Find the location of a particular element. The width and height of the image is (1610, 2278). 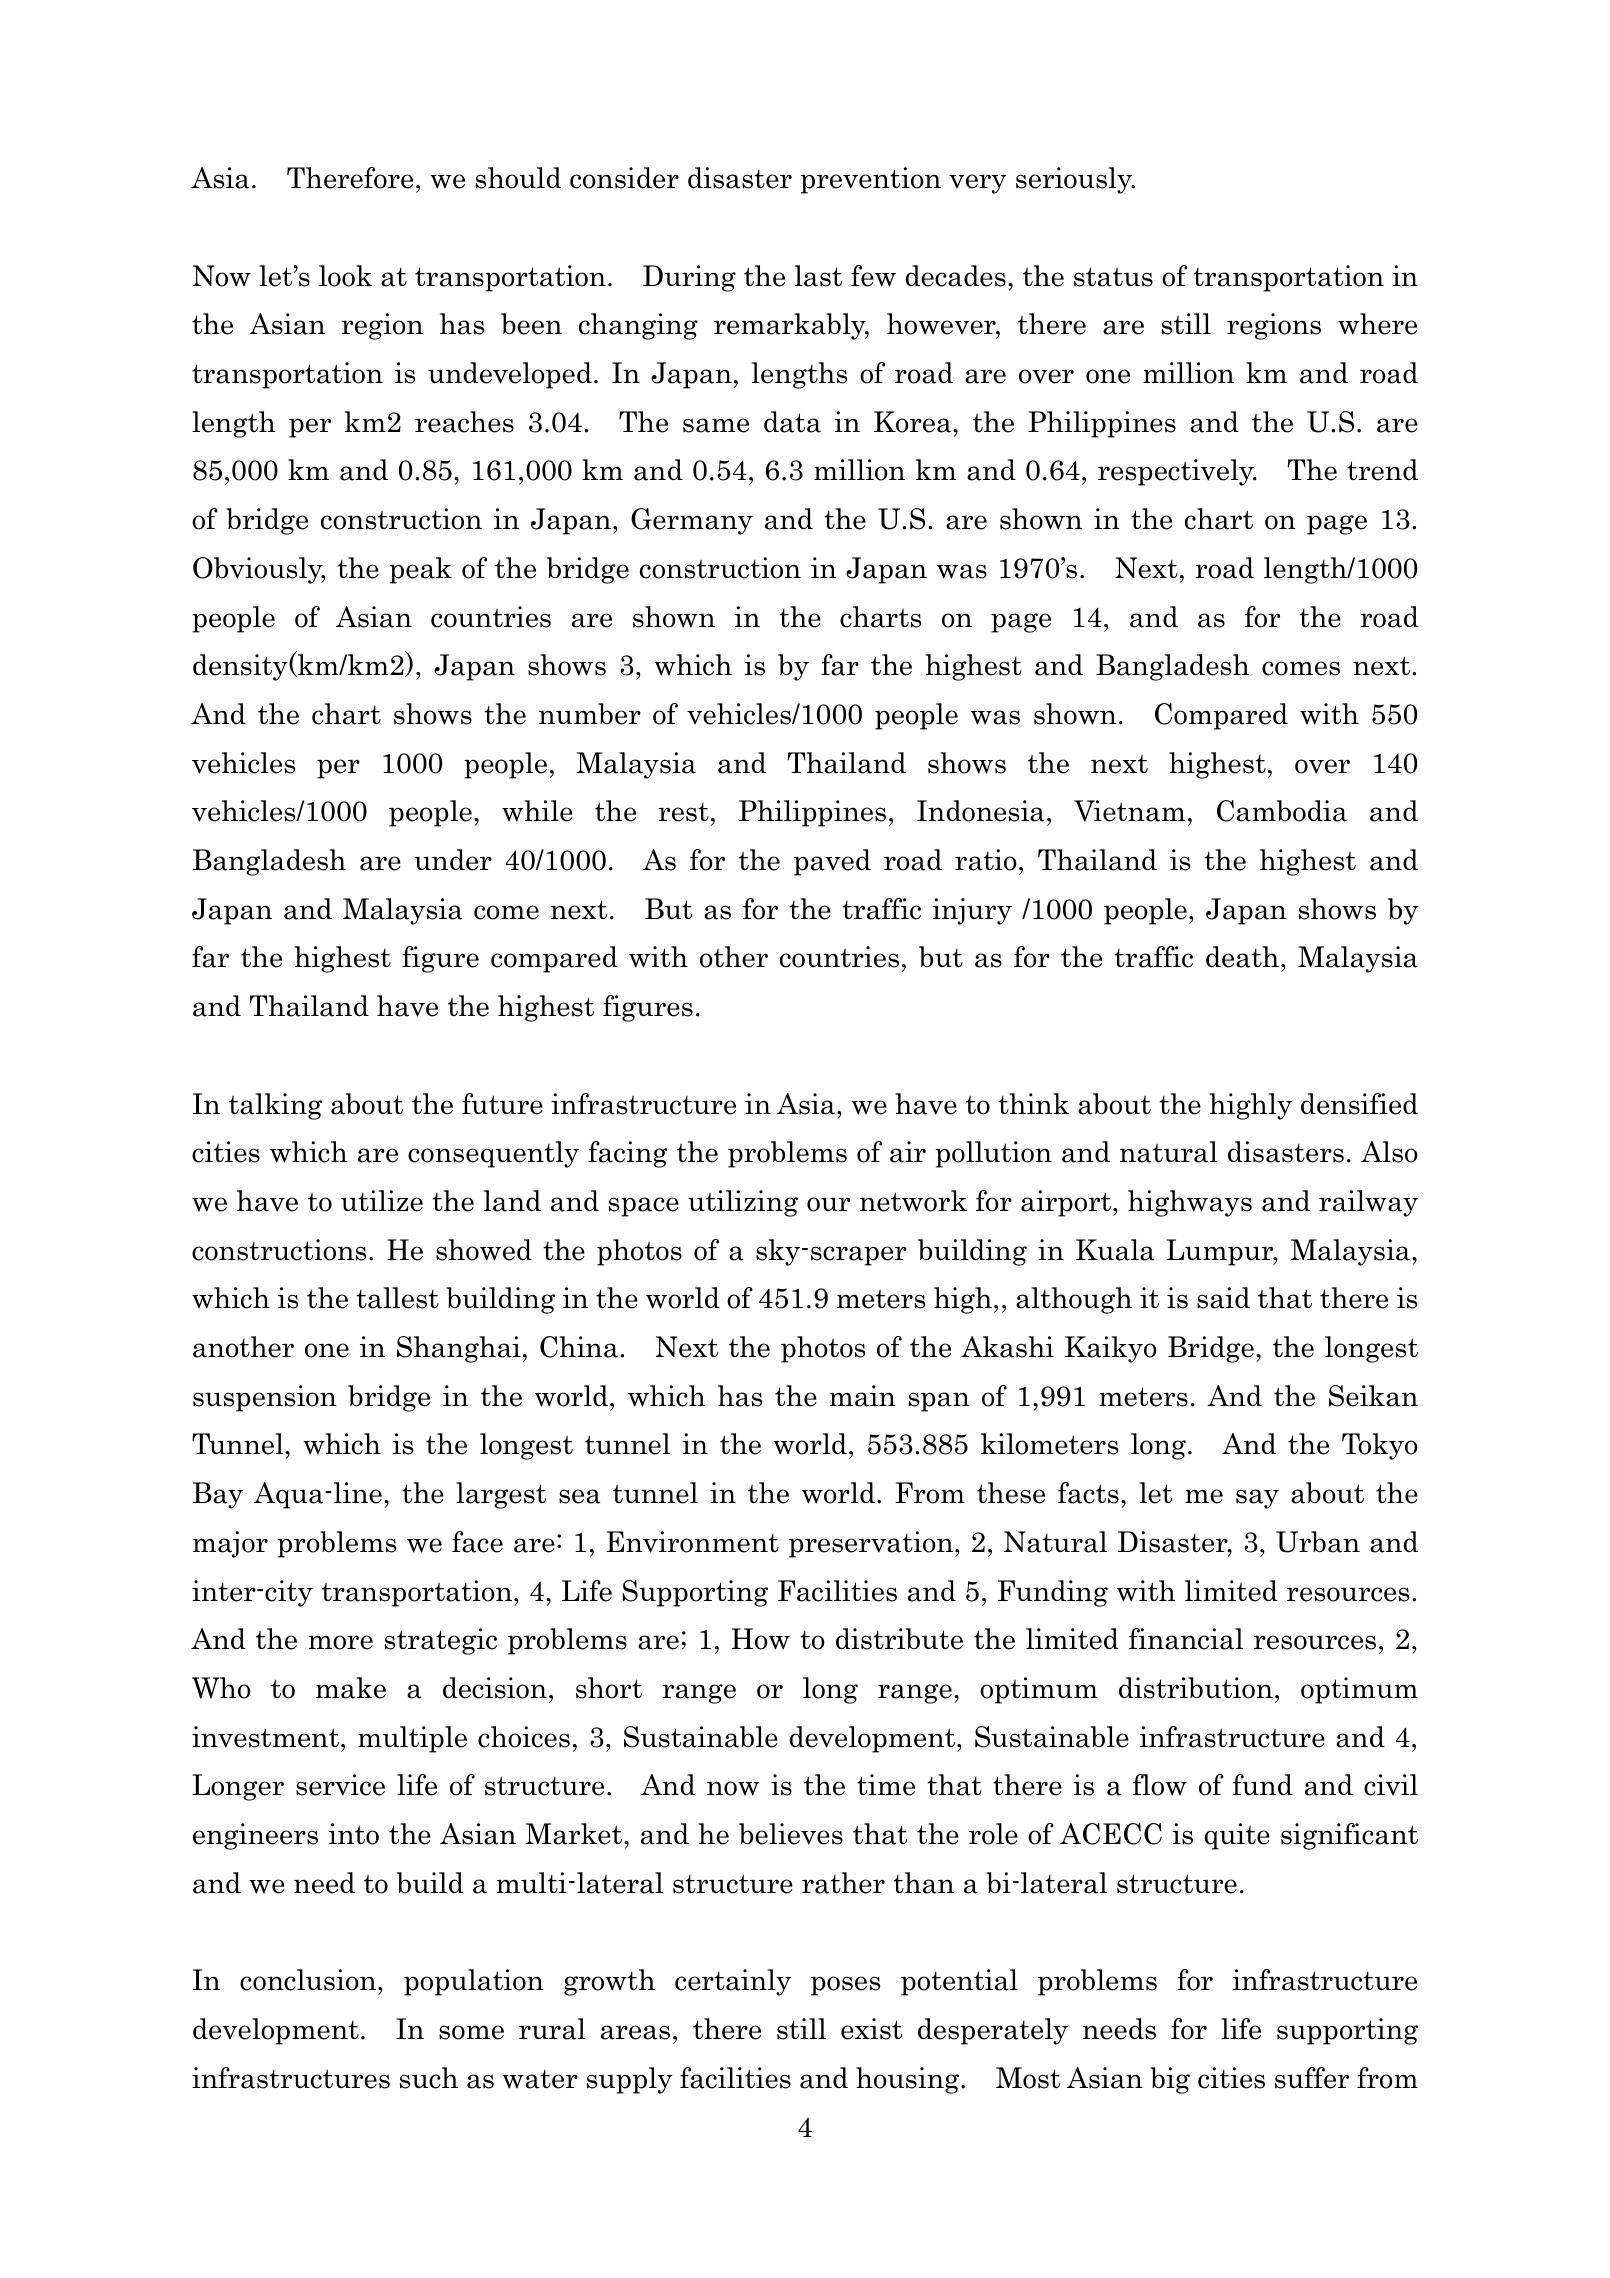

conclusion is located at coordinates (309, 1980).
